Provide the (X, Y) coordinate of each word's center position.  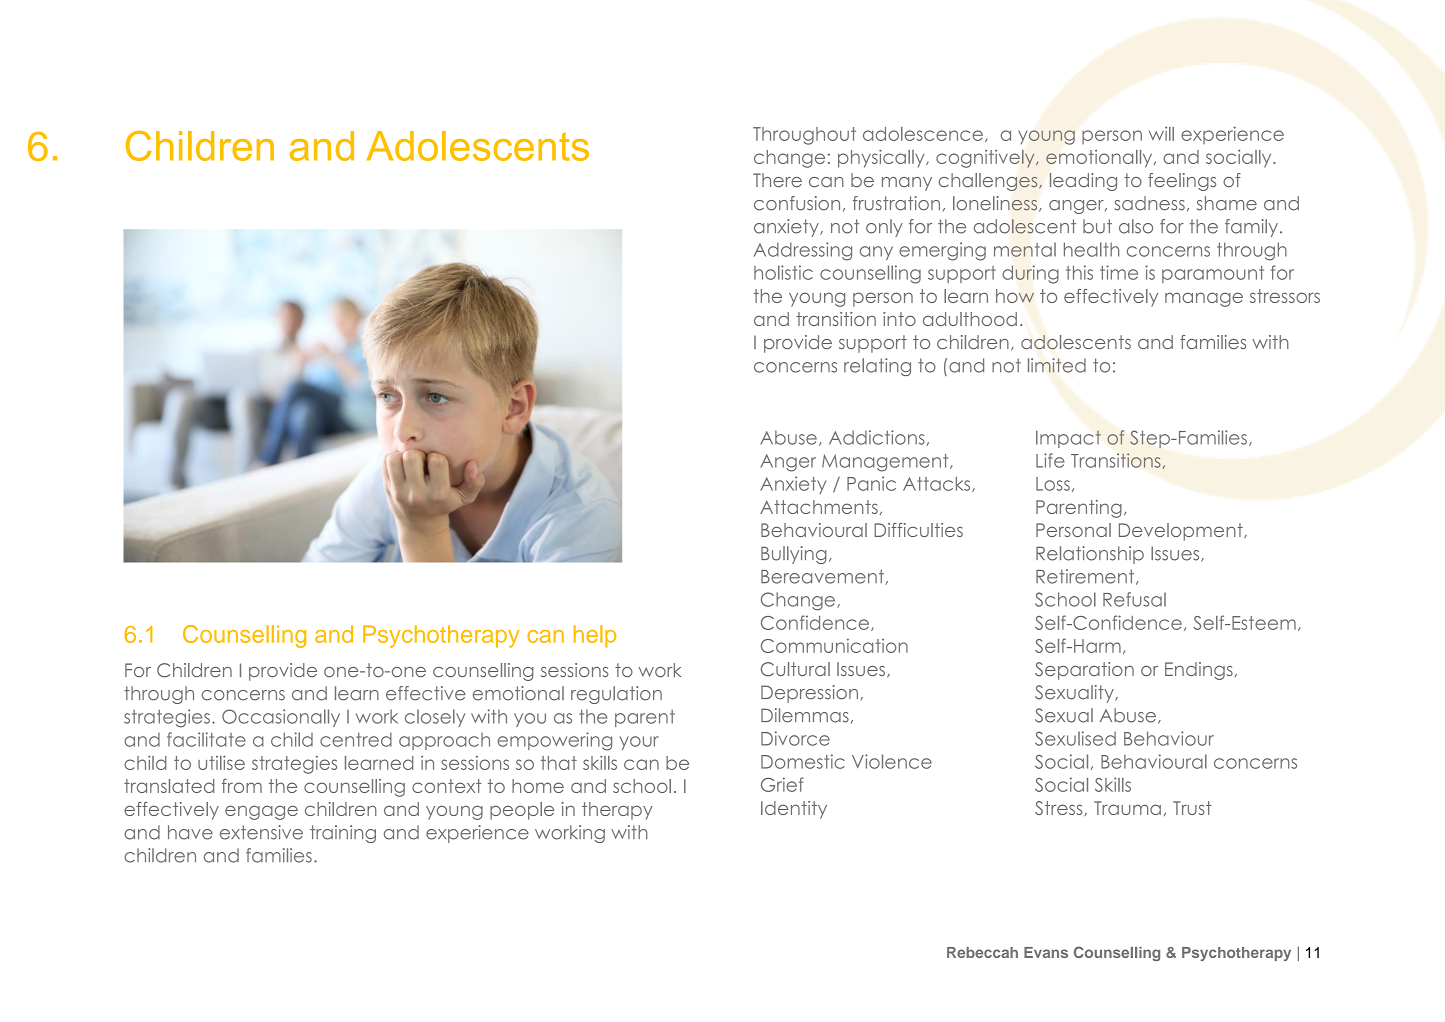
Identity (794, 810)
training (343, 834)
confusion (797, 203)
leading (1083, 182)
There (777, 180)
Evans (1046, 952)
